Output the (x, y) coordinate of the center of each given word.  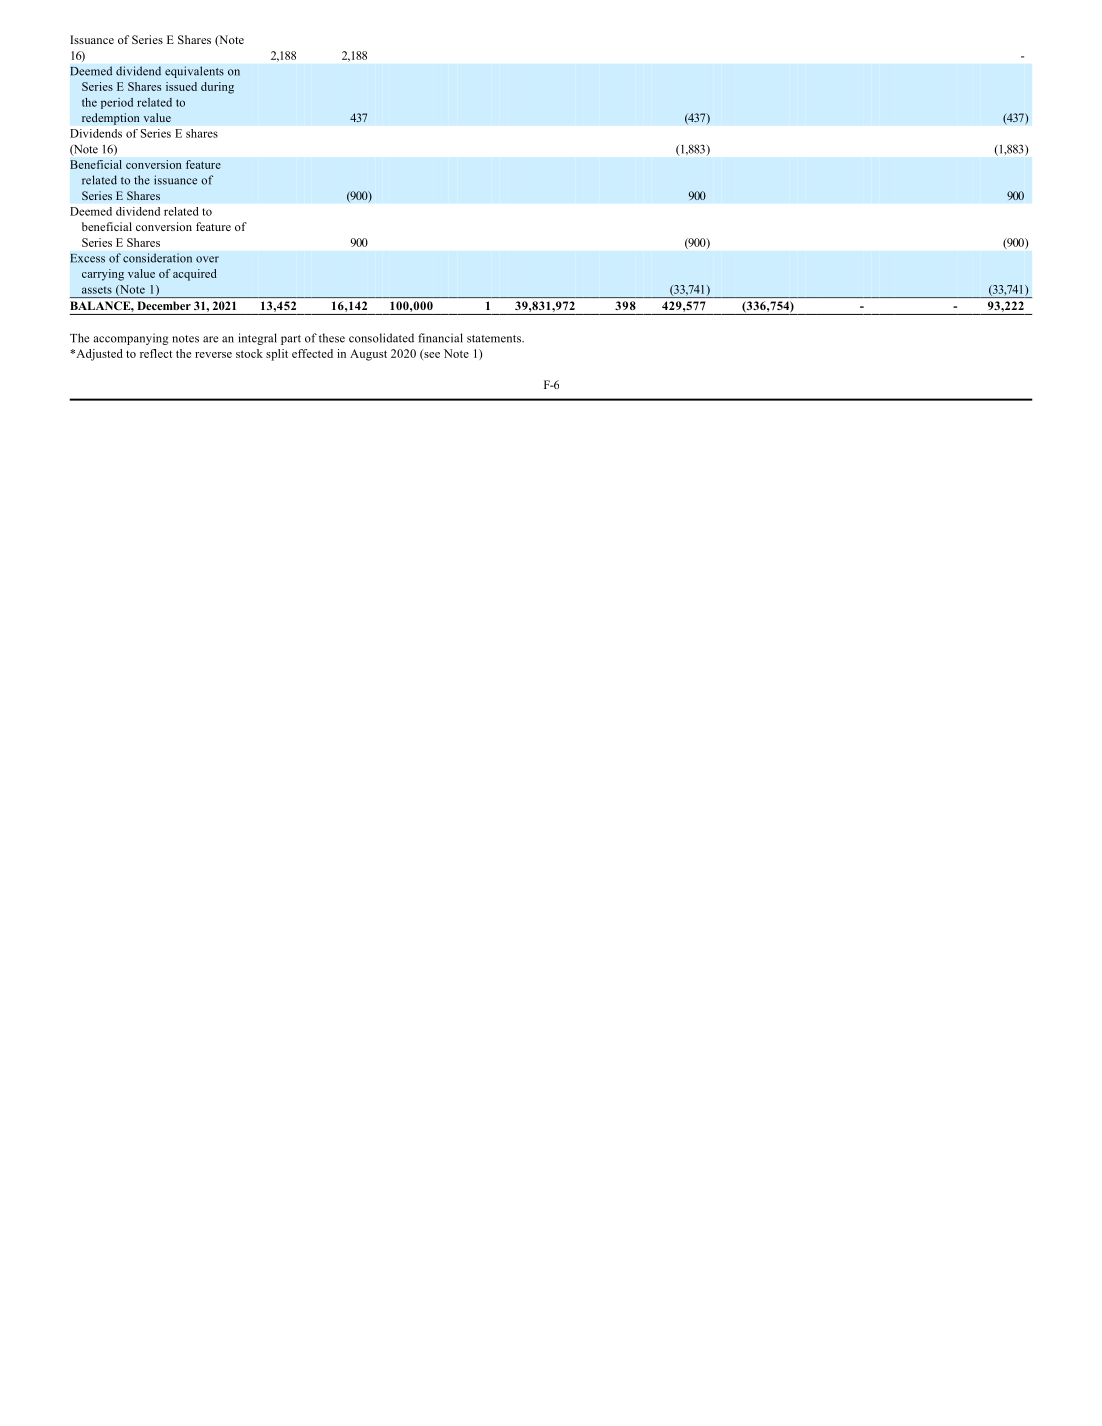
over (207, 259)
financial (440, 338)
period (117, 103)
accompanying (131, 339)
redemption (111, 119)
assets (97, 290)
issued (181, 86)
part (291, 340)
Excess (87, 258)
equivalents (194, 72)
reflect (156, 353)
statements (495, 339)
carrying (103, 275)
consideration (157, 258)
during (217, 88)
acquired (195, 275)
